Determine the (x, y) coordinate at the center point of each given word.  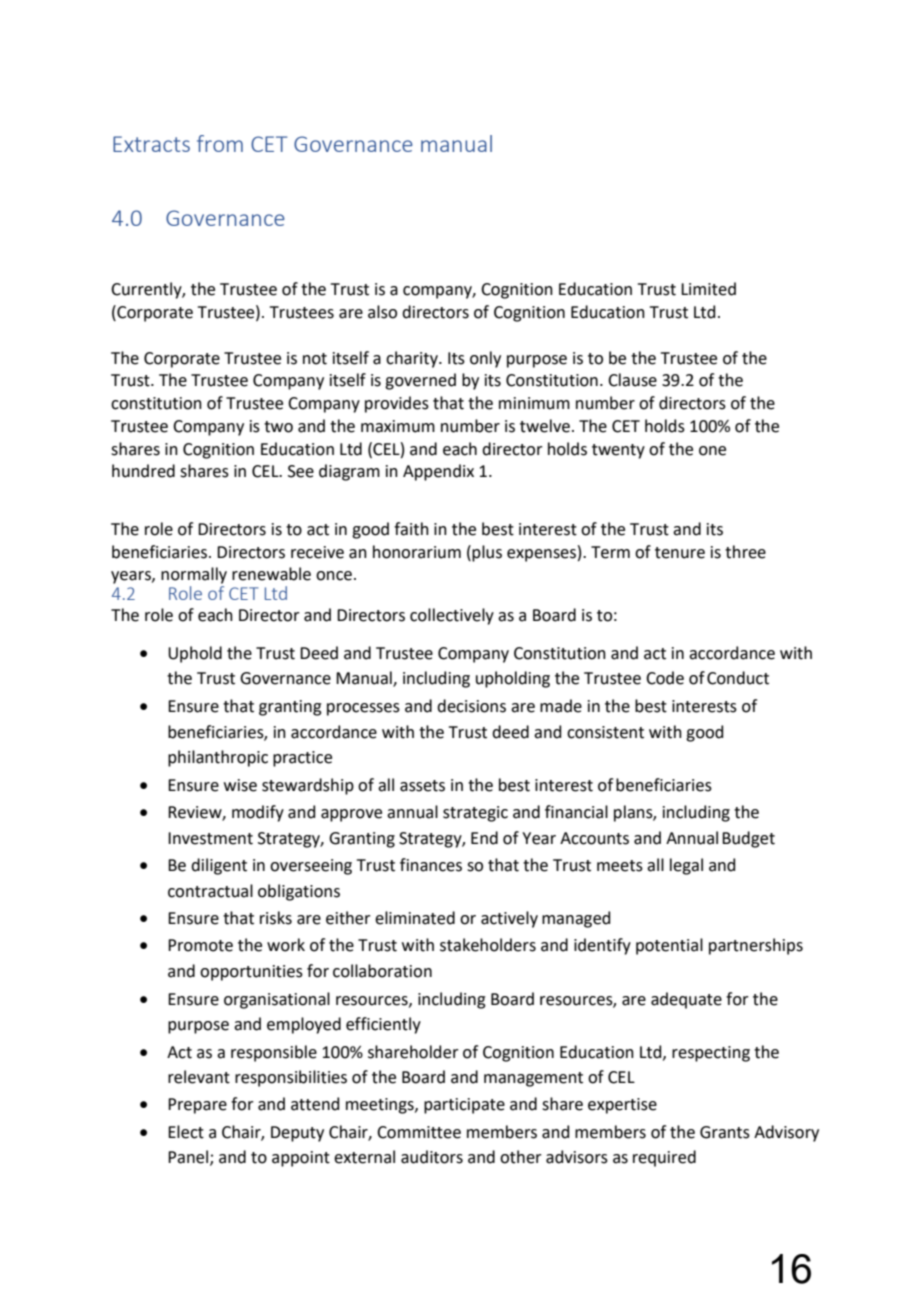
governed (420, 381)
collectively (452, 616)
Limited (708, 289)
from (220, 143)
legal (686, 866)
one (712, 451)
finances (431, 865)
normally (194, 575)
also (382, 312)
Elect (186, 1132)
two (278, 427)
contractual (210, 891)
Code (665, 678)
